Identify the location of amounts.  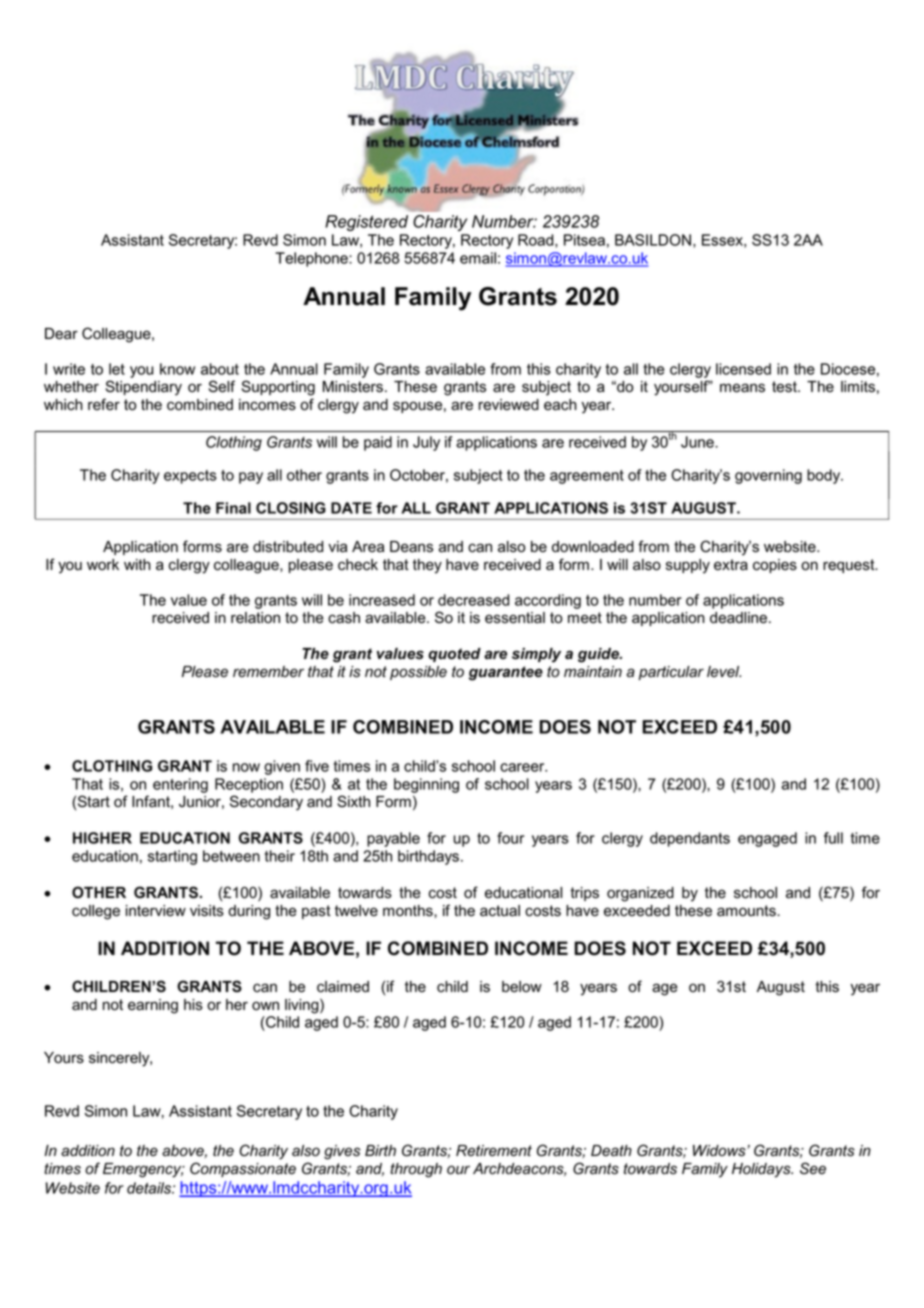
(747, 911).
